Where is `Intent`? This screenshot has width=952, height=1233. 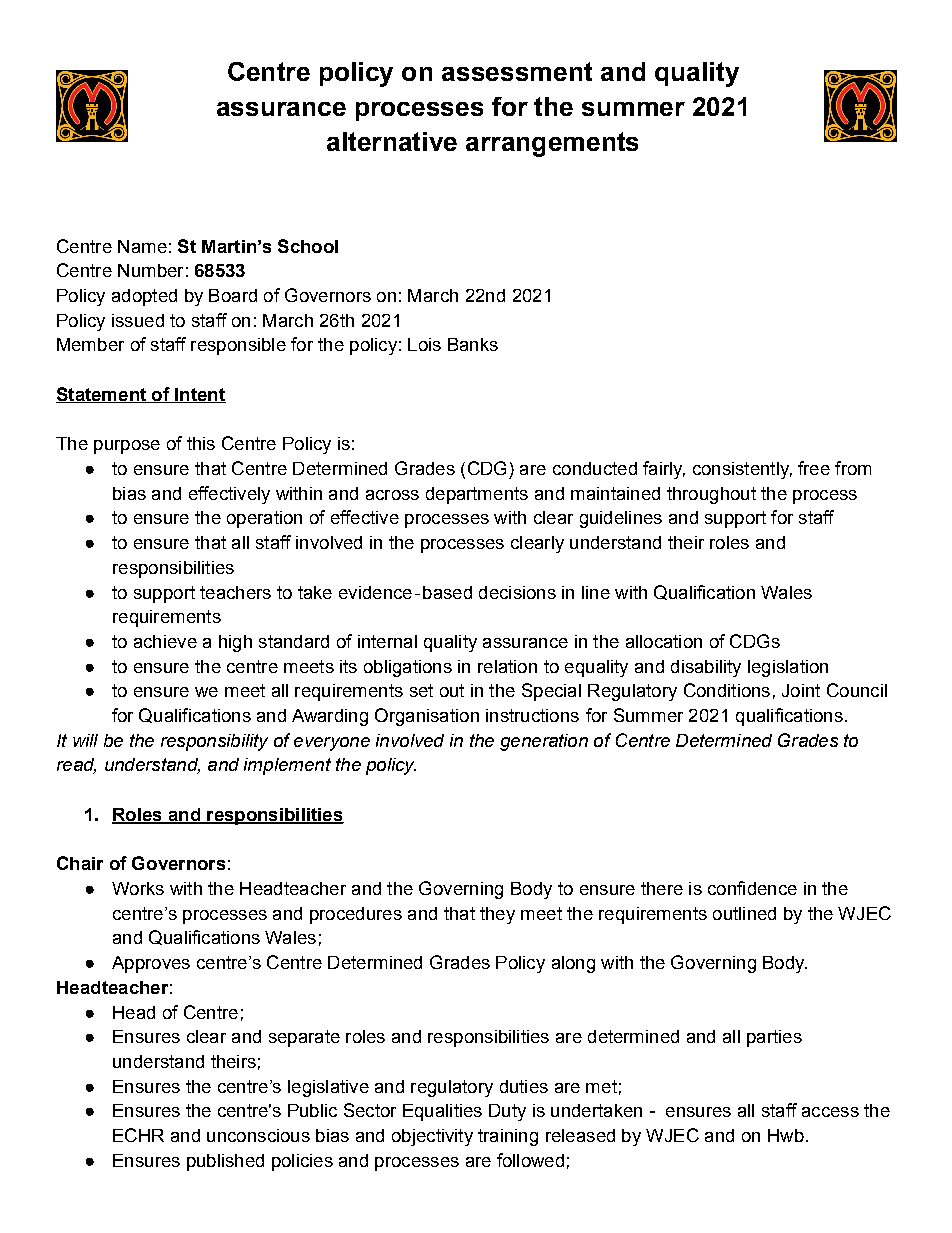
Intent is located at coordinates (199, 395).
